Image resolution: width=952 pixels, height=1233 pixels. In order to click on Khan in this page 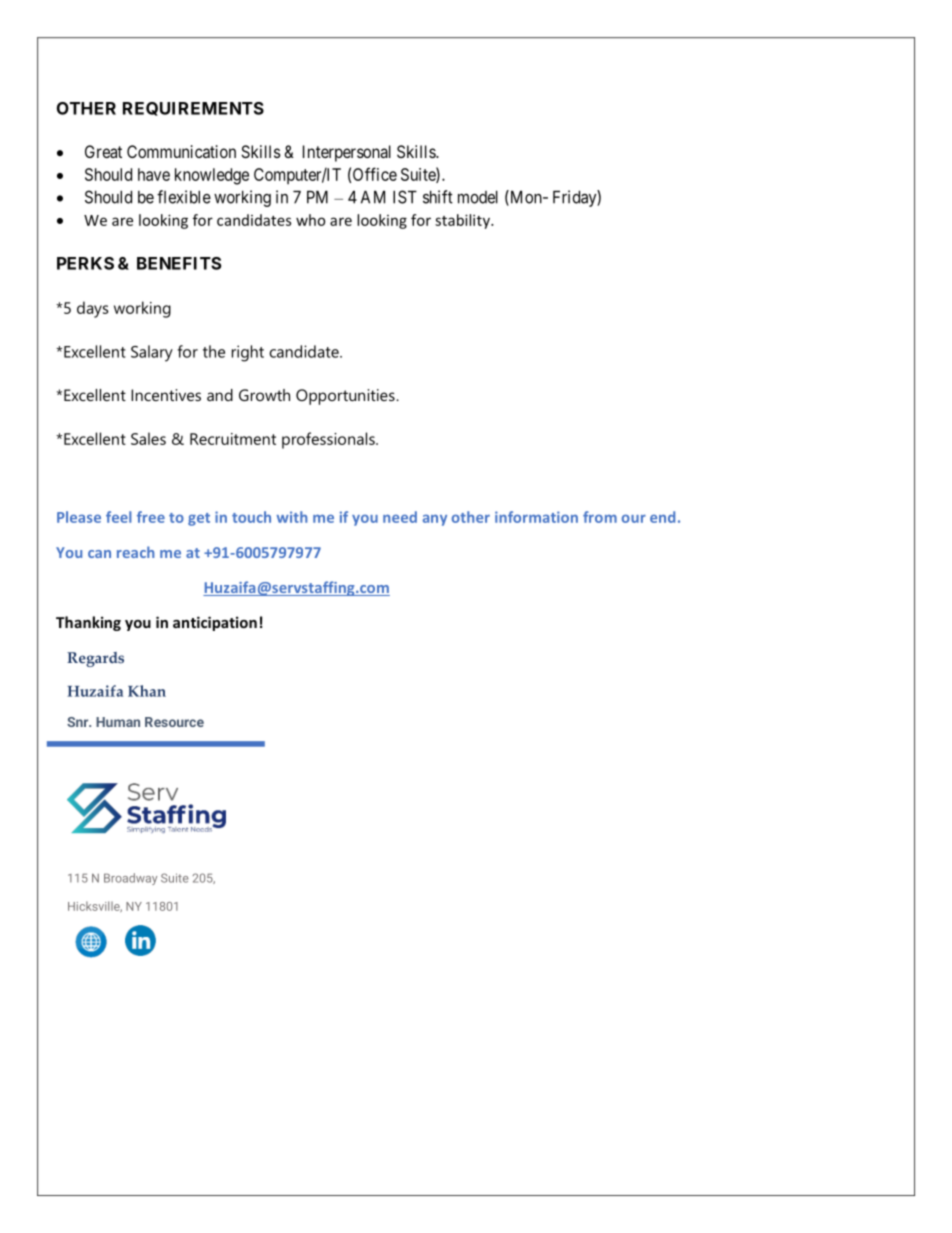, I will do `click(147, 691)`.
